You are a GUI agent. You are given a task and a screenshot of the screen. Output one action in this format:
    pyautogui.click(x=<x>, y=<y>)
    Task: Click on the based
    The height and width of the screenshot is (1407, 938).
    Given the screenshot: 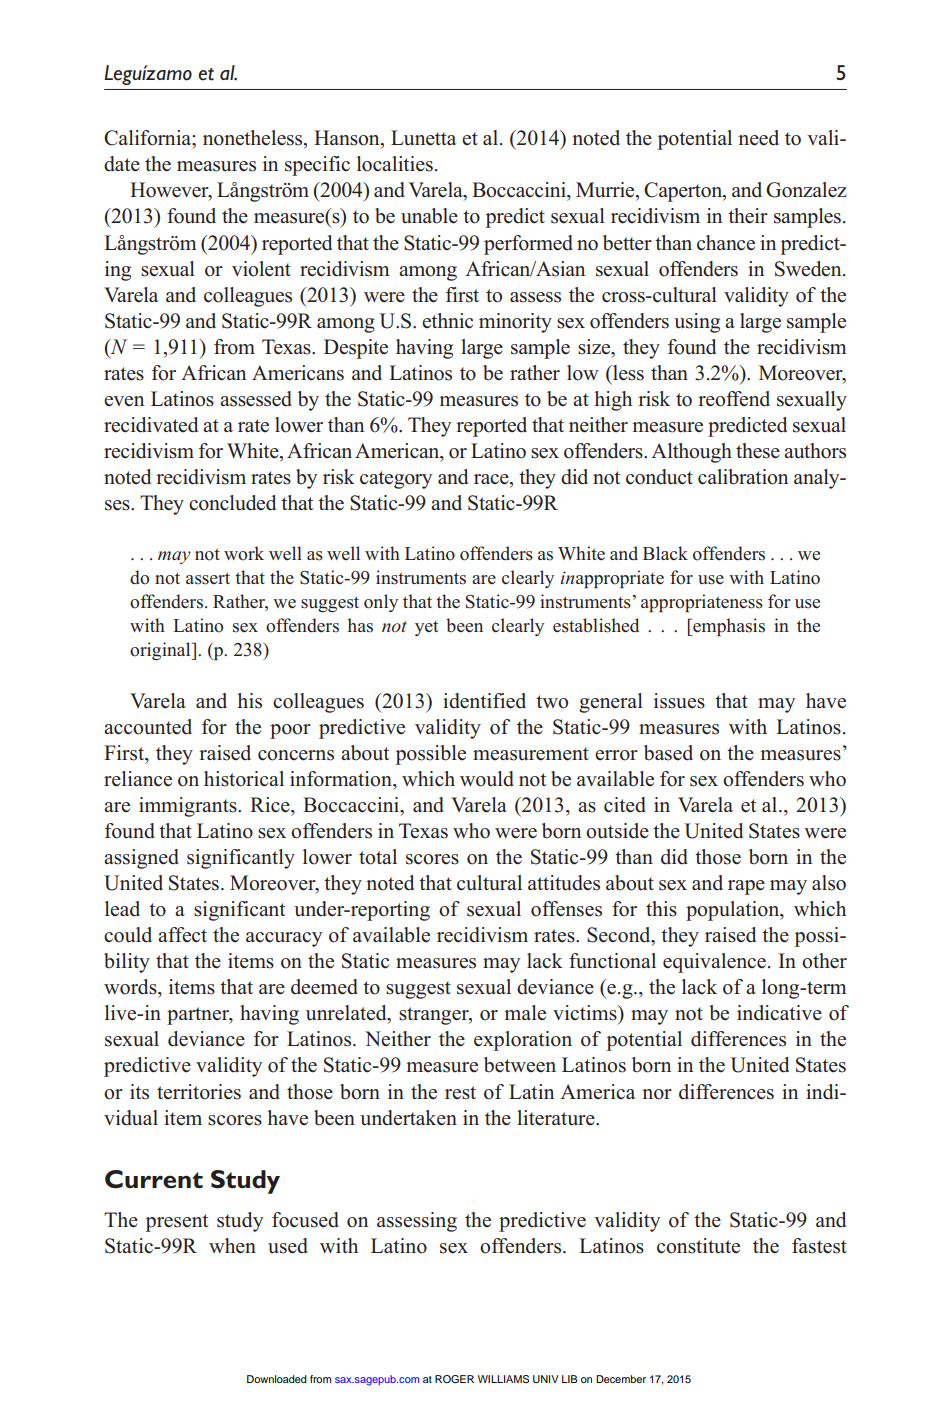 What is the action you would take?
    pyautogui.click(x=668, y=753)
